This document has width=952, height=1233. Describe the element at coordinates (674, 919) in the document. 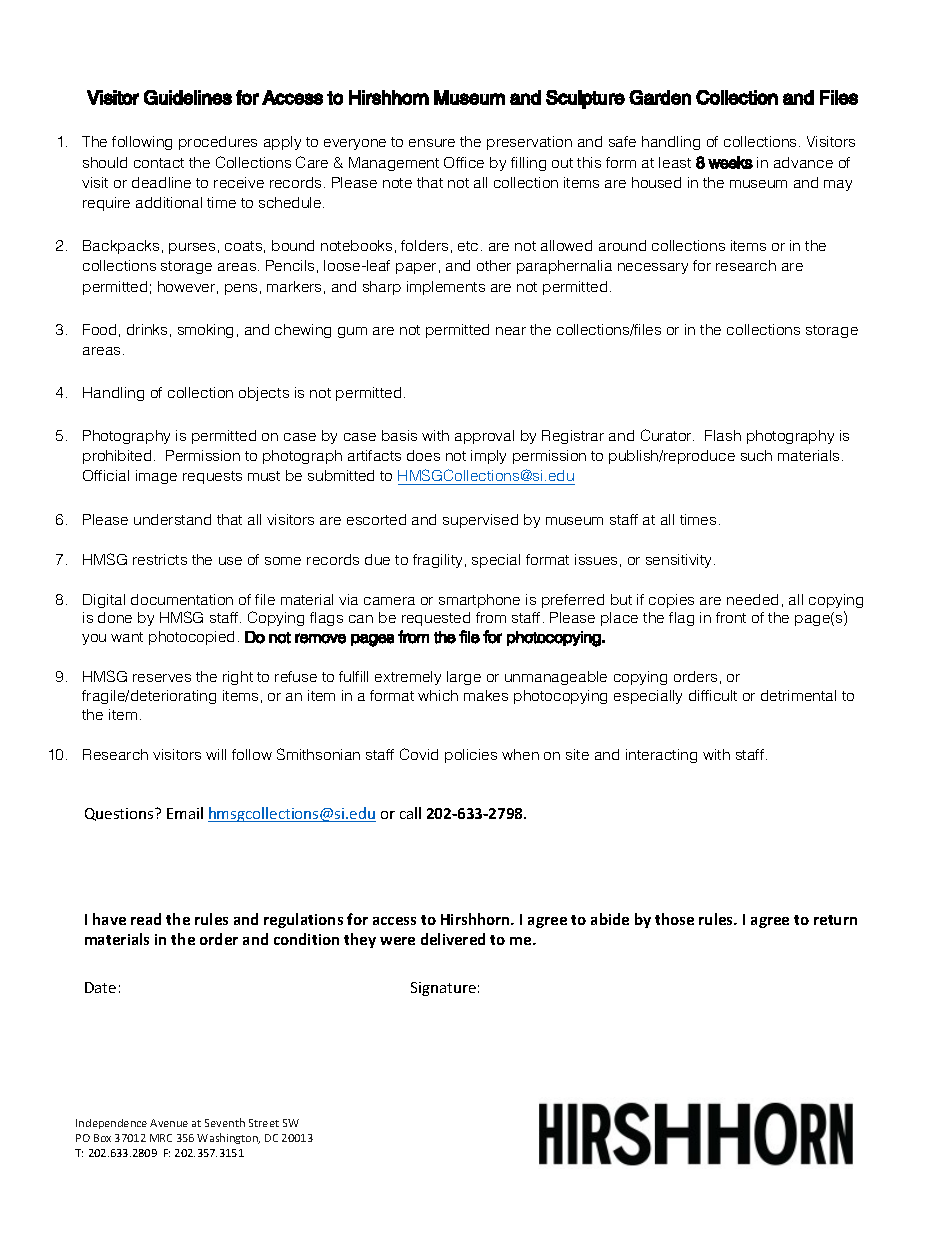

I see `those` at that location.
